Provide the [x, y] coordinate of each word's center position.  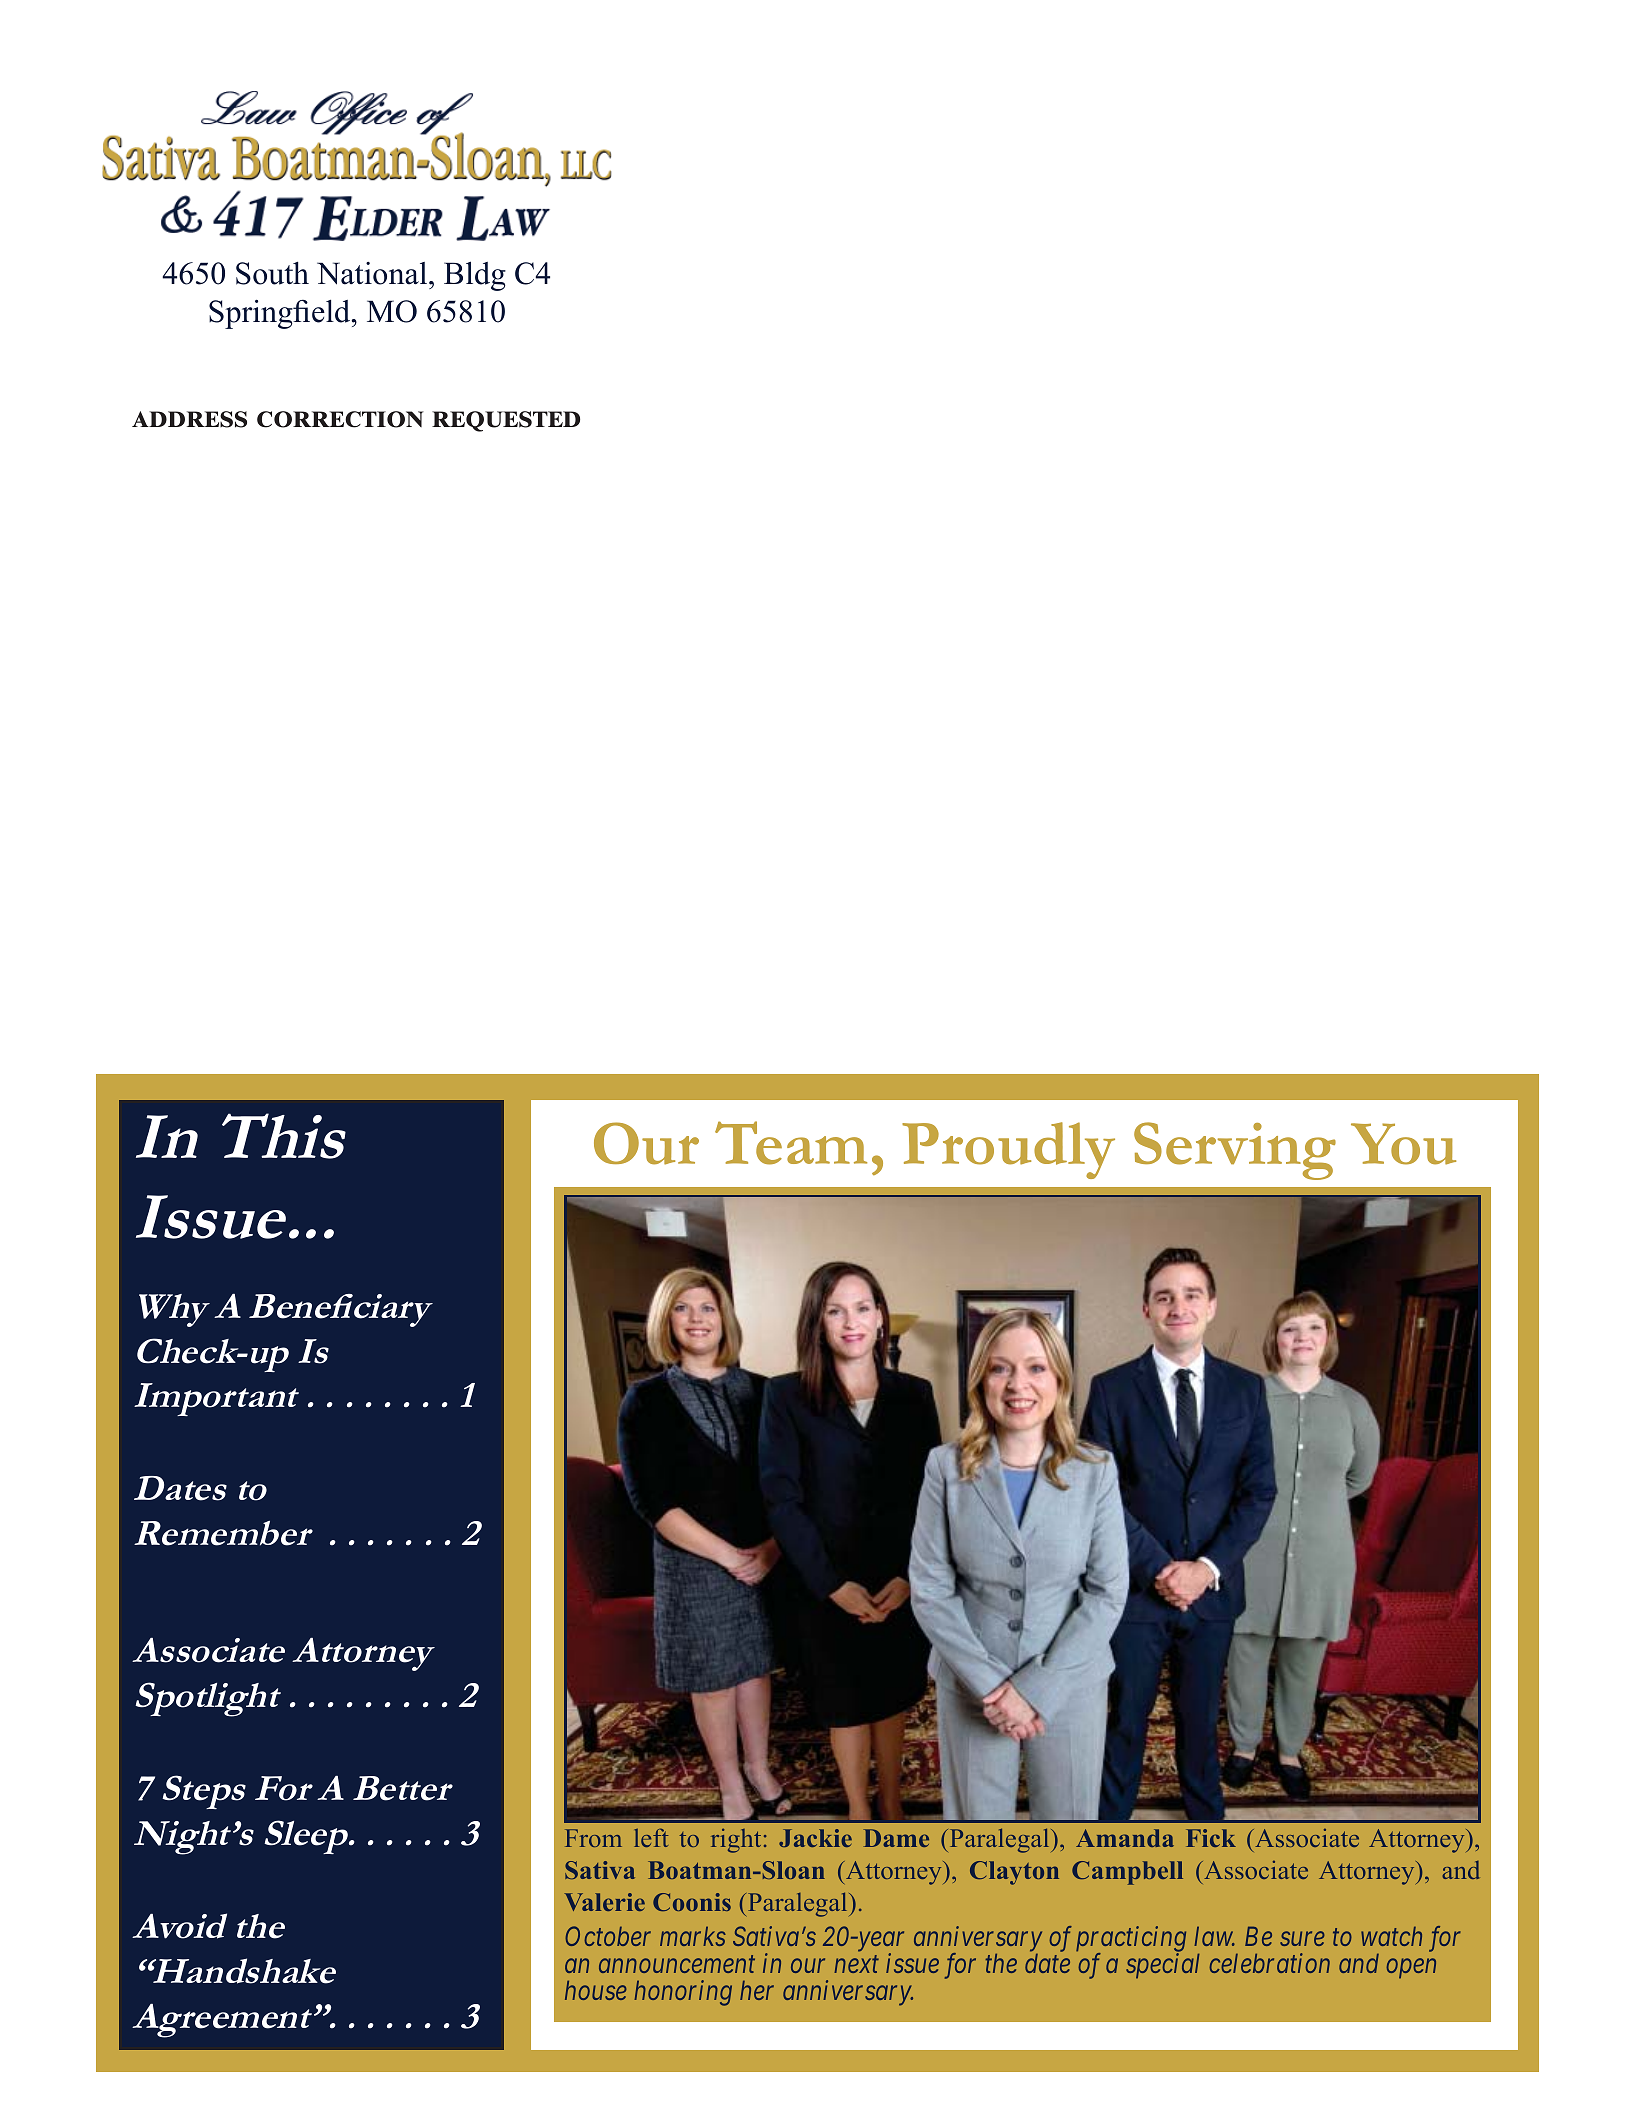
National [372, 273]
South [272, 273]
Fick [1211, 1838]
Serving [1235, 1151]
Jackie [815, 1838]
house [596, 1990]
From [593, 1838]
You [1403, 1144]
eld [332, 311]
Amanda [1125, 1838]
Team [791, 1143]
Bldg [475, 276]
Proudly [1008, 1150]
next [856, 1964]
